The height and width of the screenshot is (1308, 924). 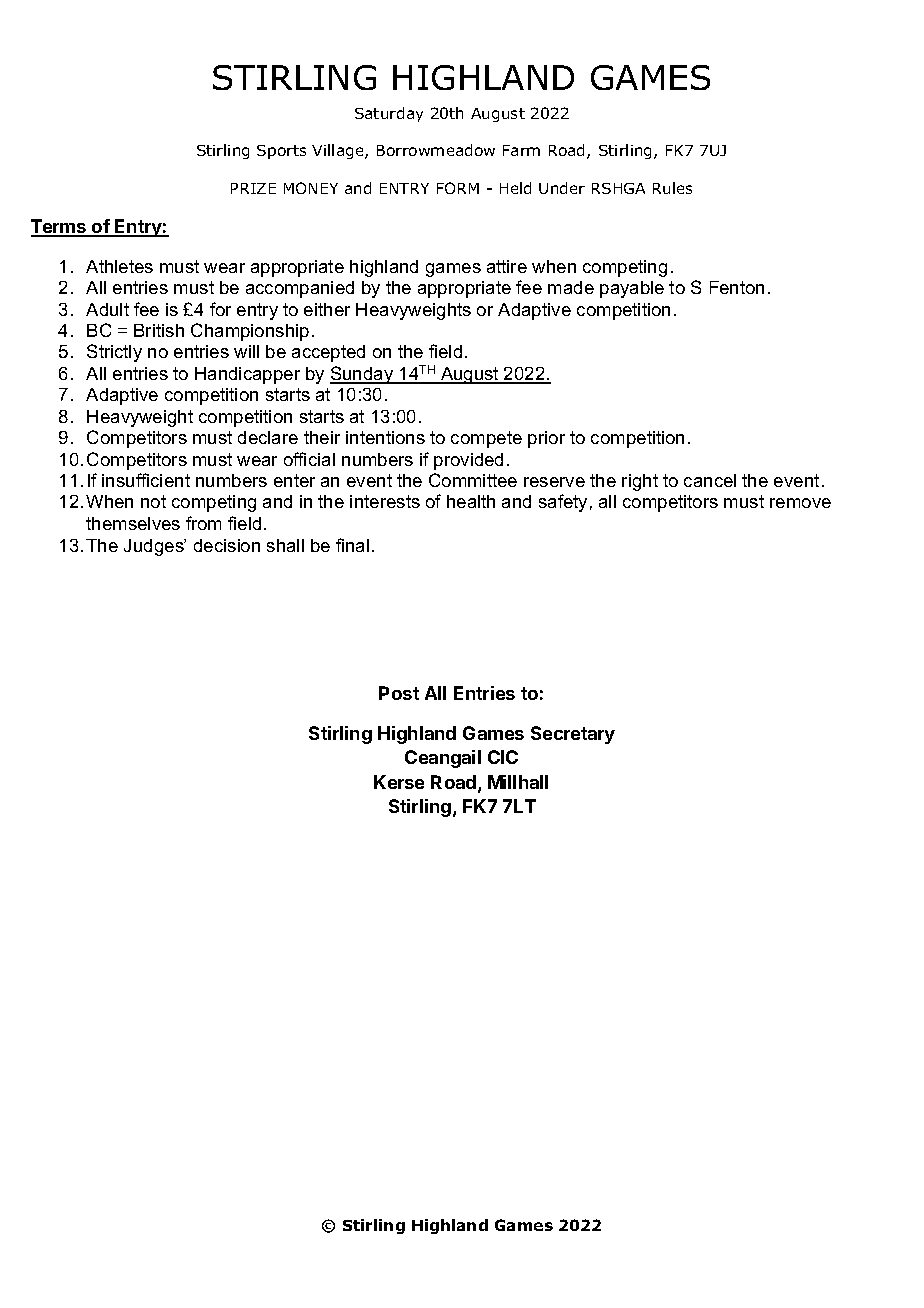 What do you see at coordinates (385, 437) in the screenshot?
I see `intentions` at bounding box center [385, 437].
